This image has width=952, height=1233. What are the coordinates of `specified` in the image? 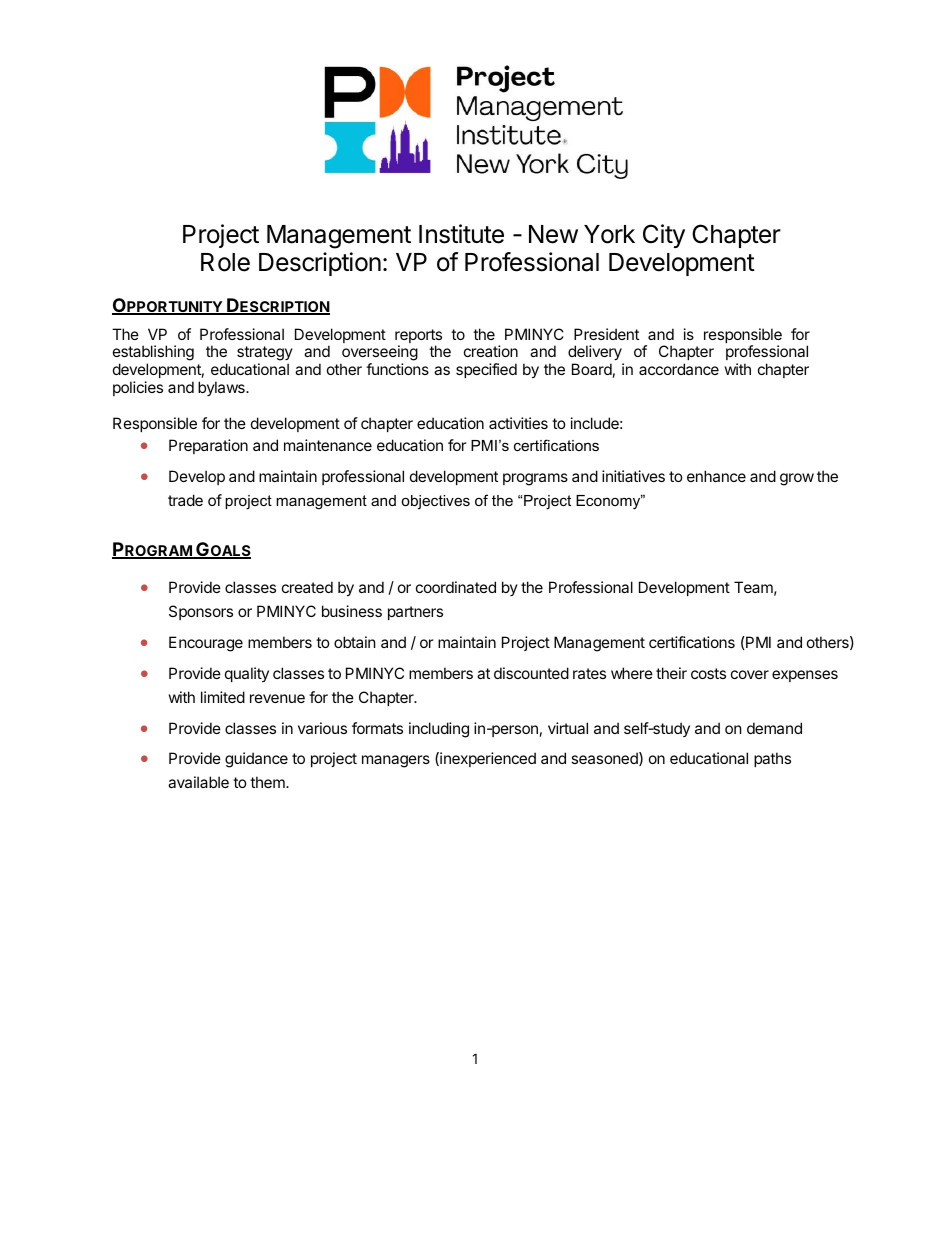 It's located at (486, 370).
